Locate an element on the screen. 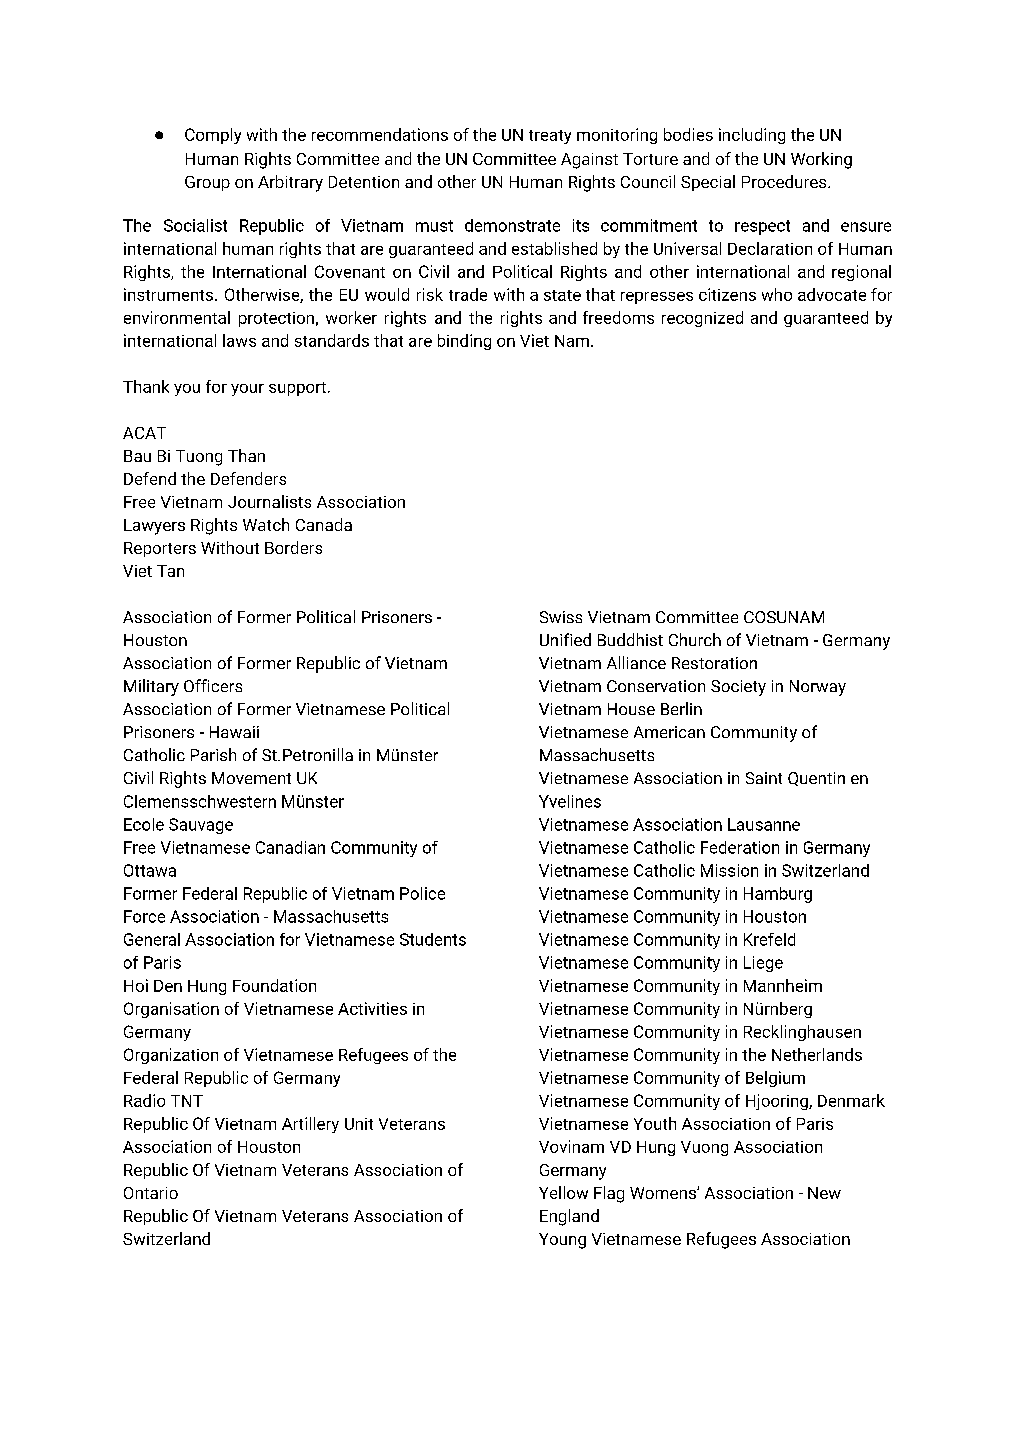 The height and width of the screenshot is (1437, 1016). recognized is located at coordinates (702, 319).
